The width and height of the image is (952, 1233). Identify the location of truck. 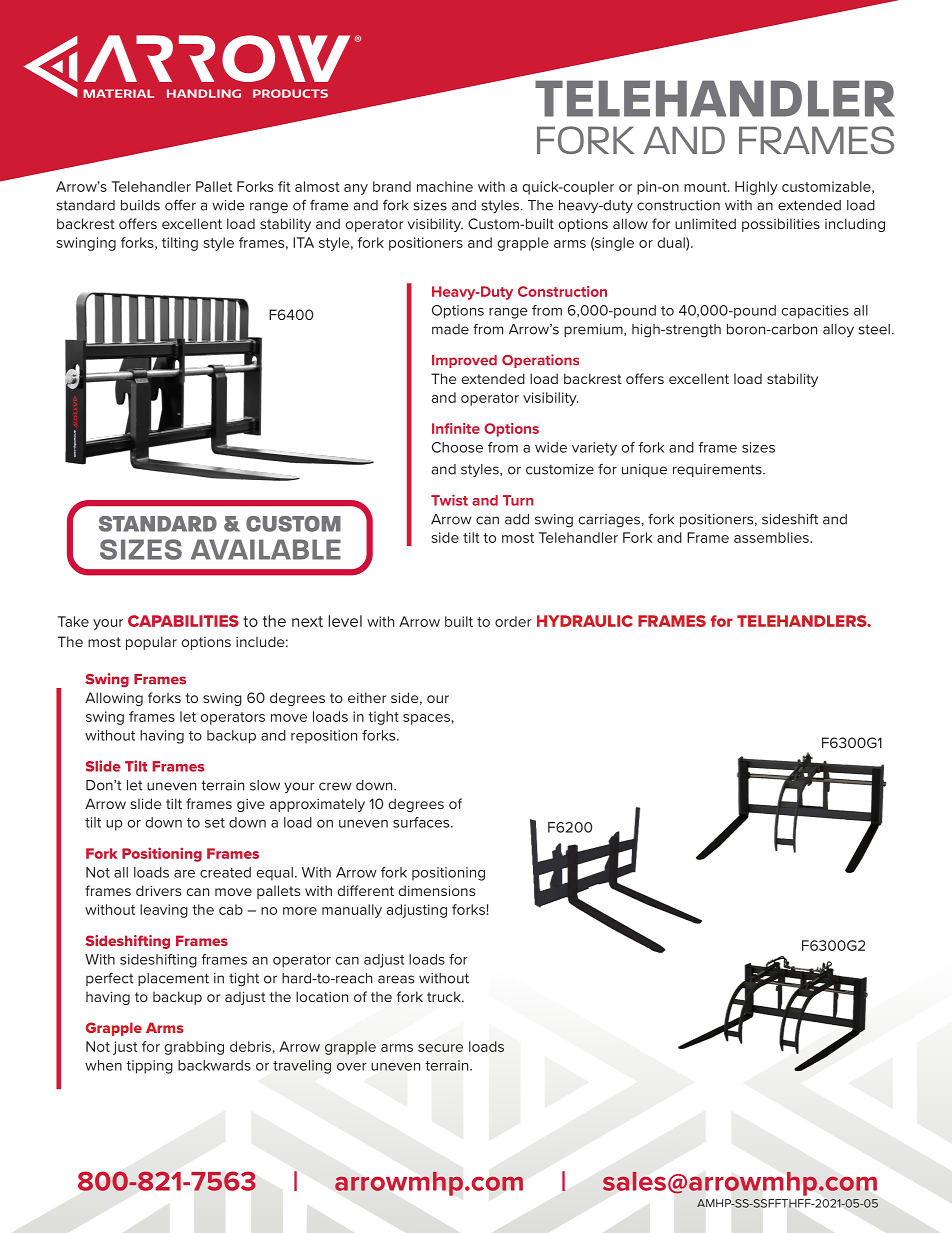
(445, 996).
